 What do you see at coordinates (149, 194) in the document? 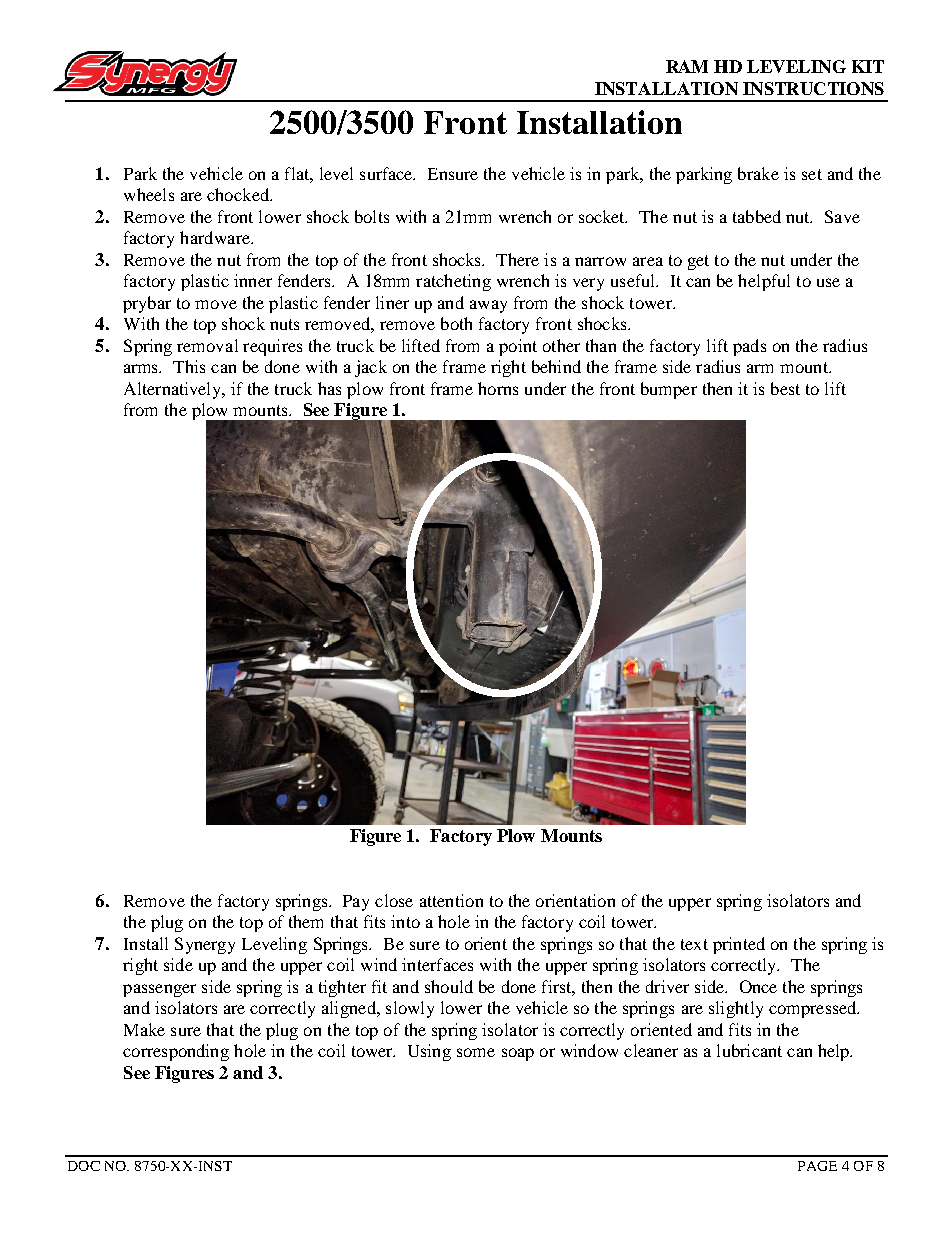
I see `wheels` at bounding box center [149, 194].
